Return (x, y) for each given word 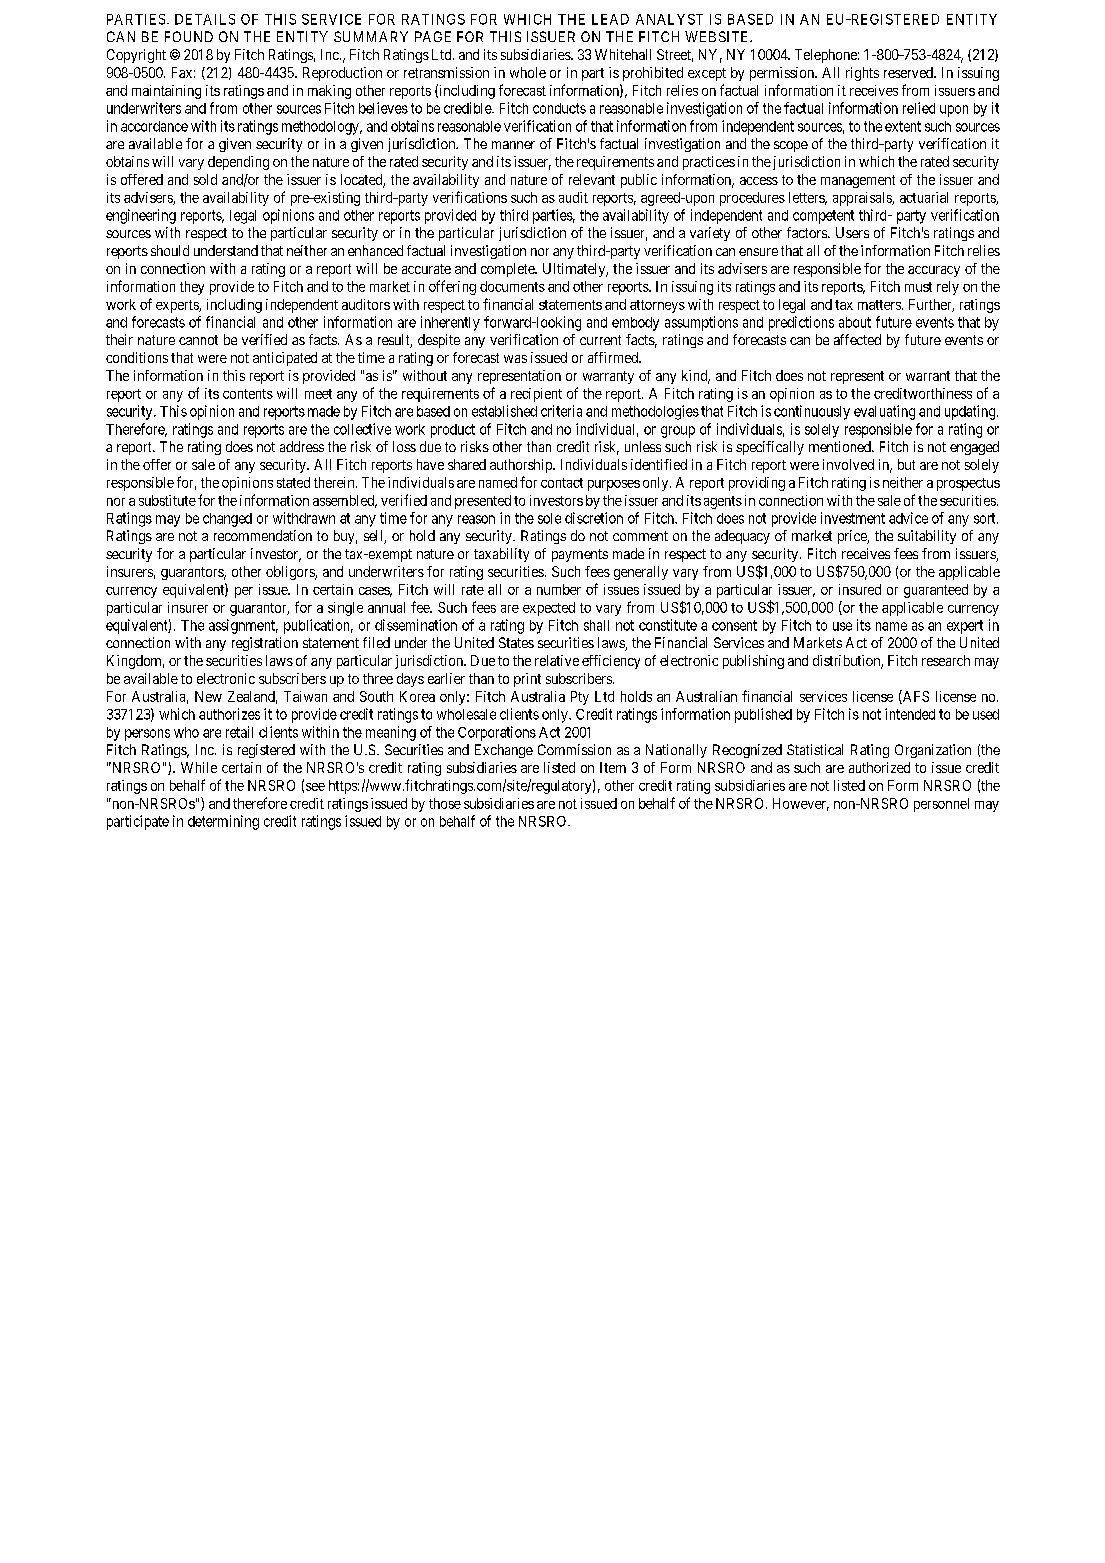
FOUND (189, 36)
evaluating (884, 412)
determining (223, 822)
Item (613, 767)
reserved (909, 72)
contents (248, 394)
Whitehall (623, 54)
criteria (561, 411)
